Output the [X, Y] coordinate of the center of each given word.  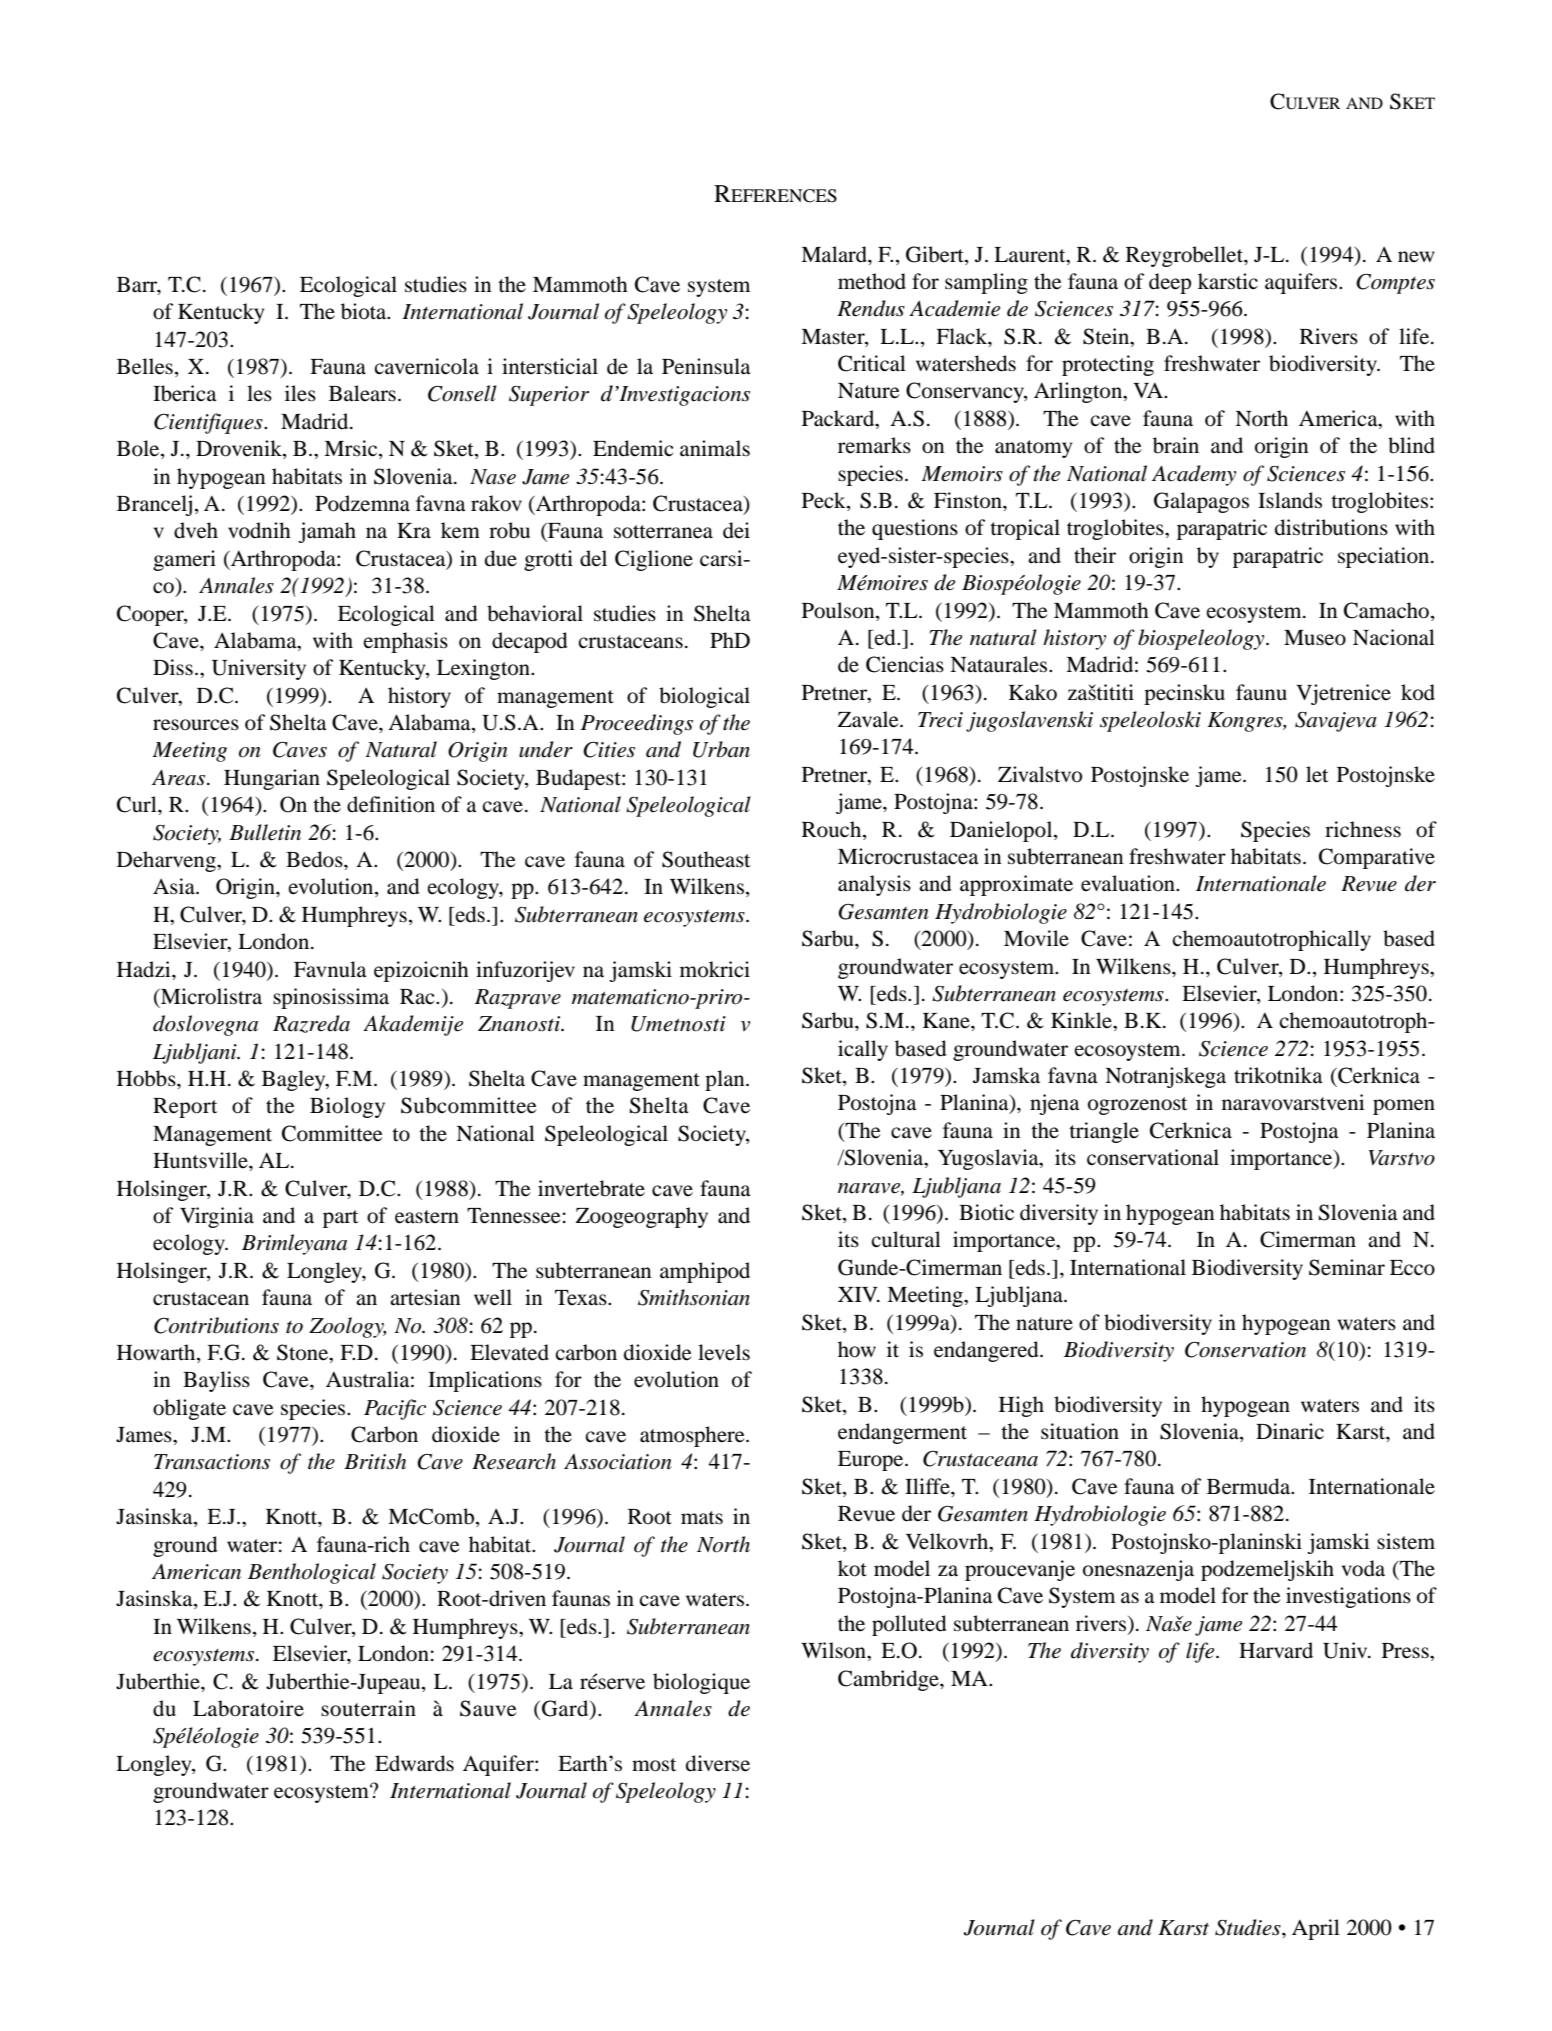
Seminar [1347, 1267]
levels [724, 1352]
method [872, 281]
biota [365, 311]
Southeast [706, 859]
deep [1170, 283]
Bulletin [265, 832]
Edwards [414, 1763]
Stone [303, 1352]
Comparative [1377, 858]
